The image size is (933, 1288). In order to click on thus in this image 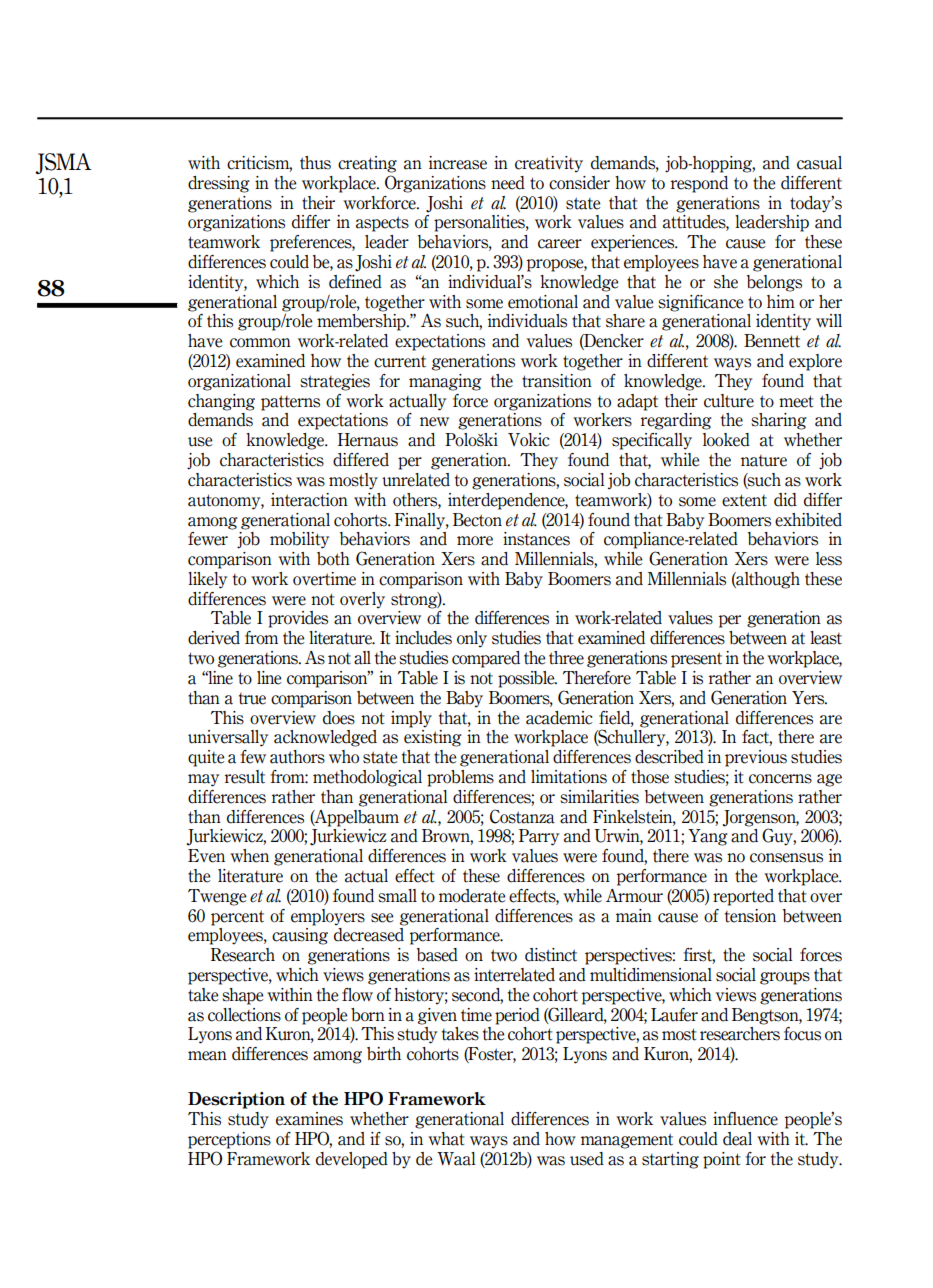, I will do `click(315, 163)`.
